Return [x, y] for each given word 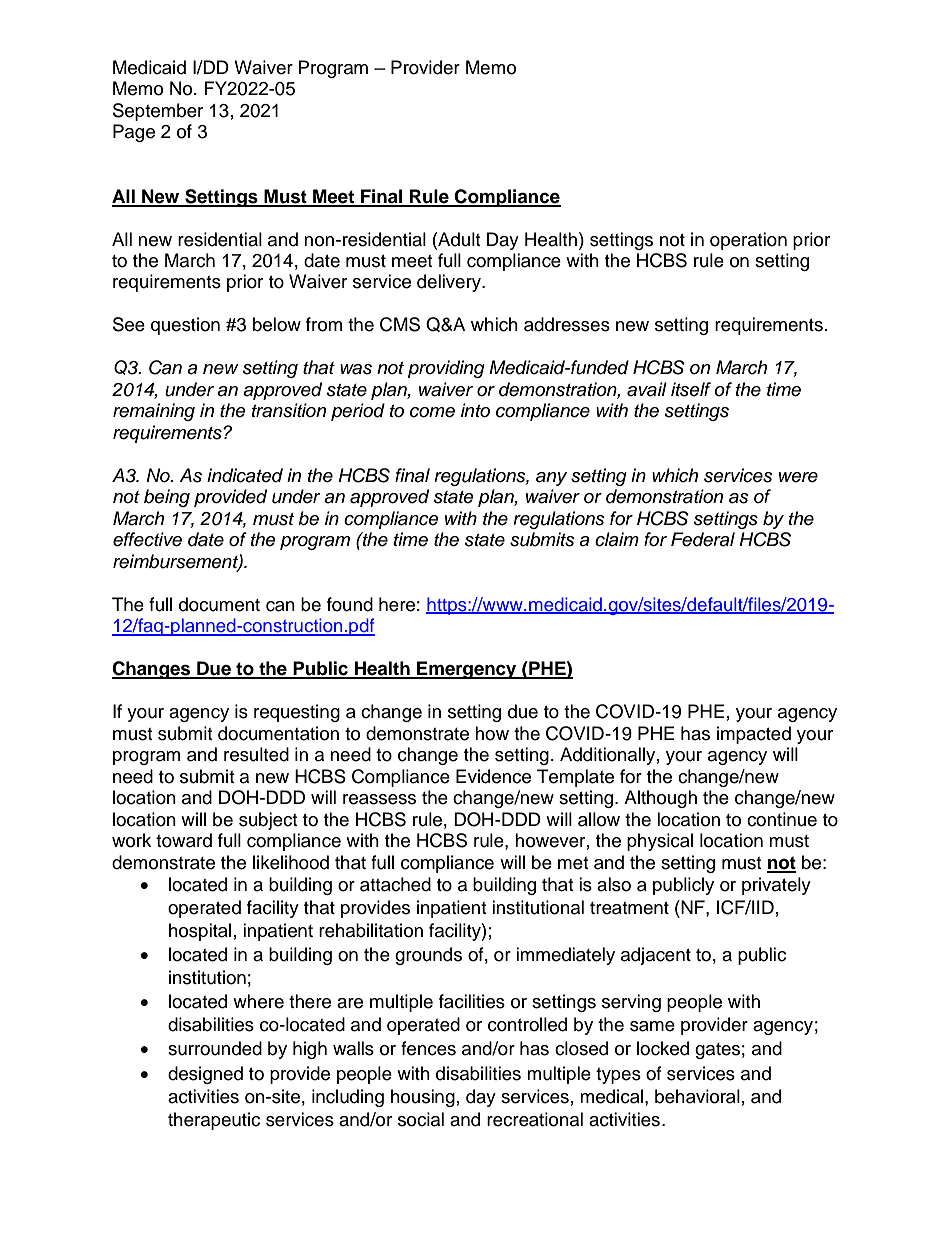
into [475, 410]
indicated [245, 475]
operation [748, 241]
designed [205, 1075]
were [798, 477]
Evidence [493, 776]
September [158, 112]
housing [423, 1098]
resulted [256, 754]
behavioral [697, 1096]
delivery [450, 283]
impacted [754, 735]
